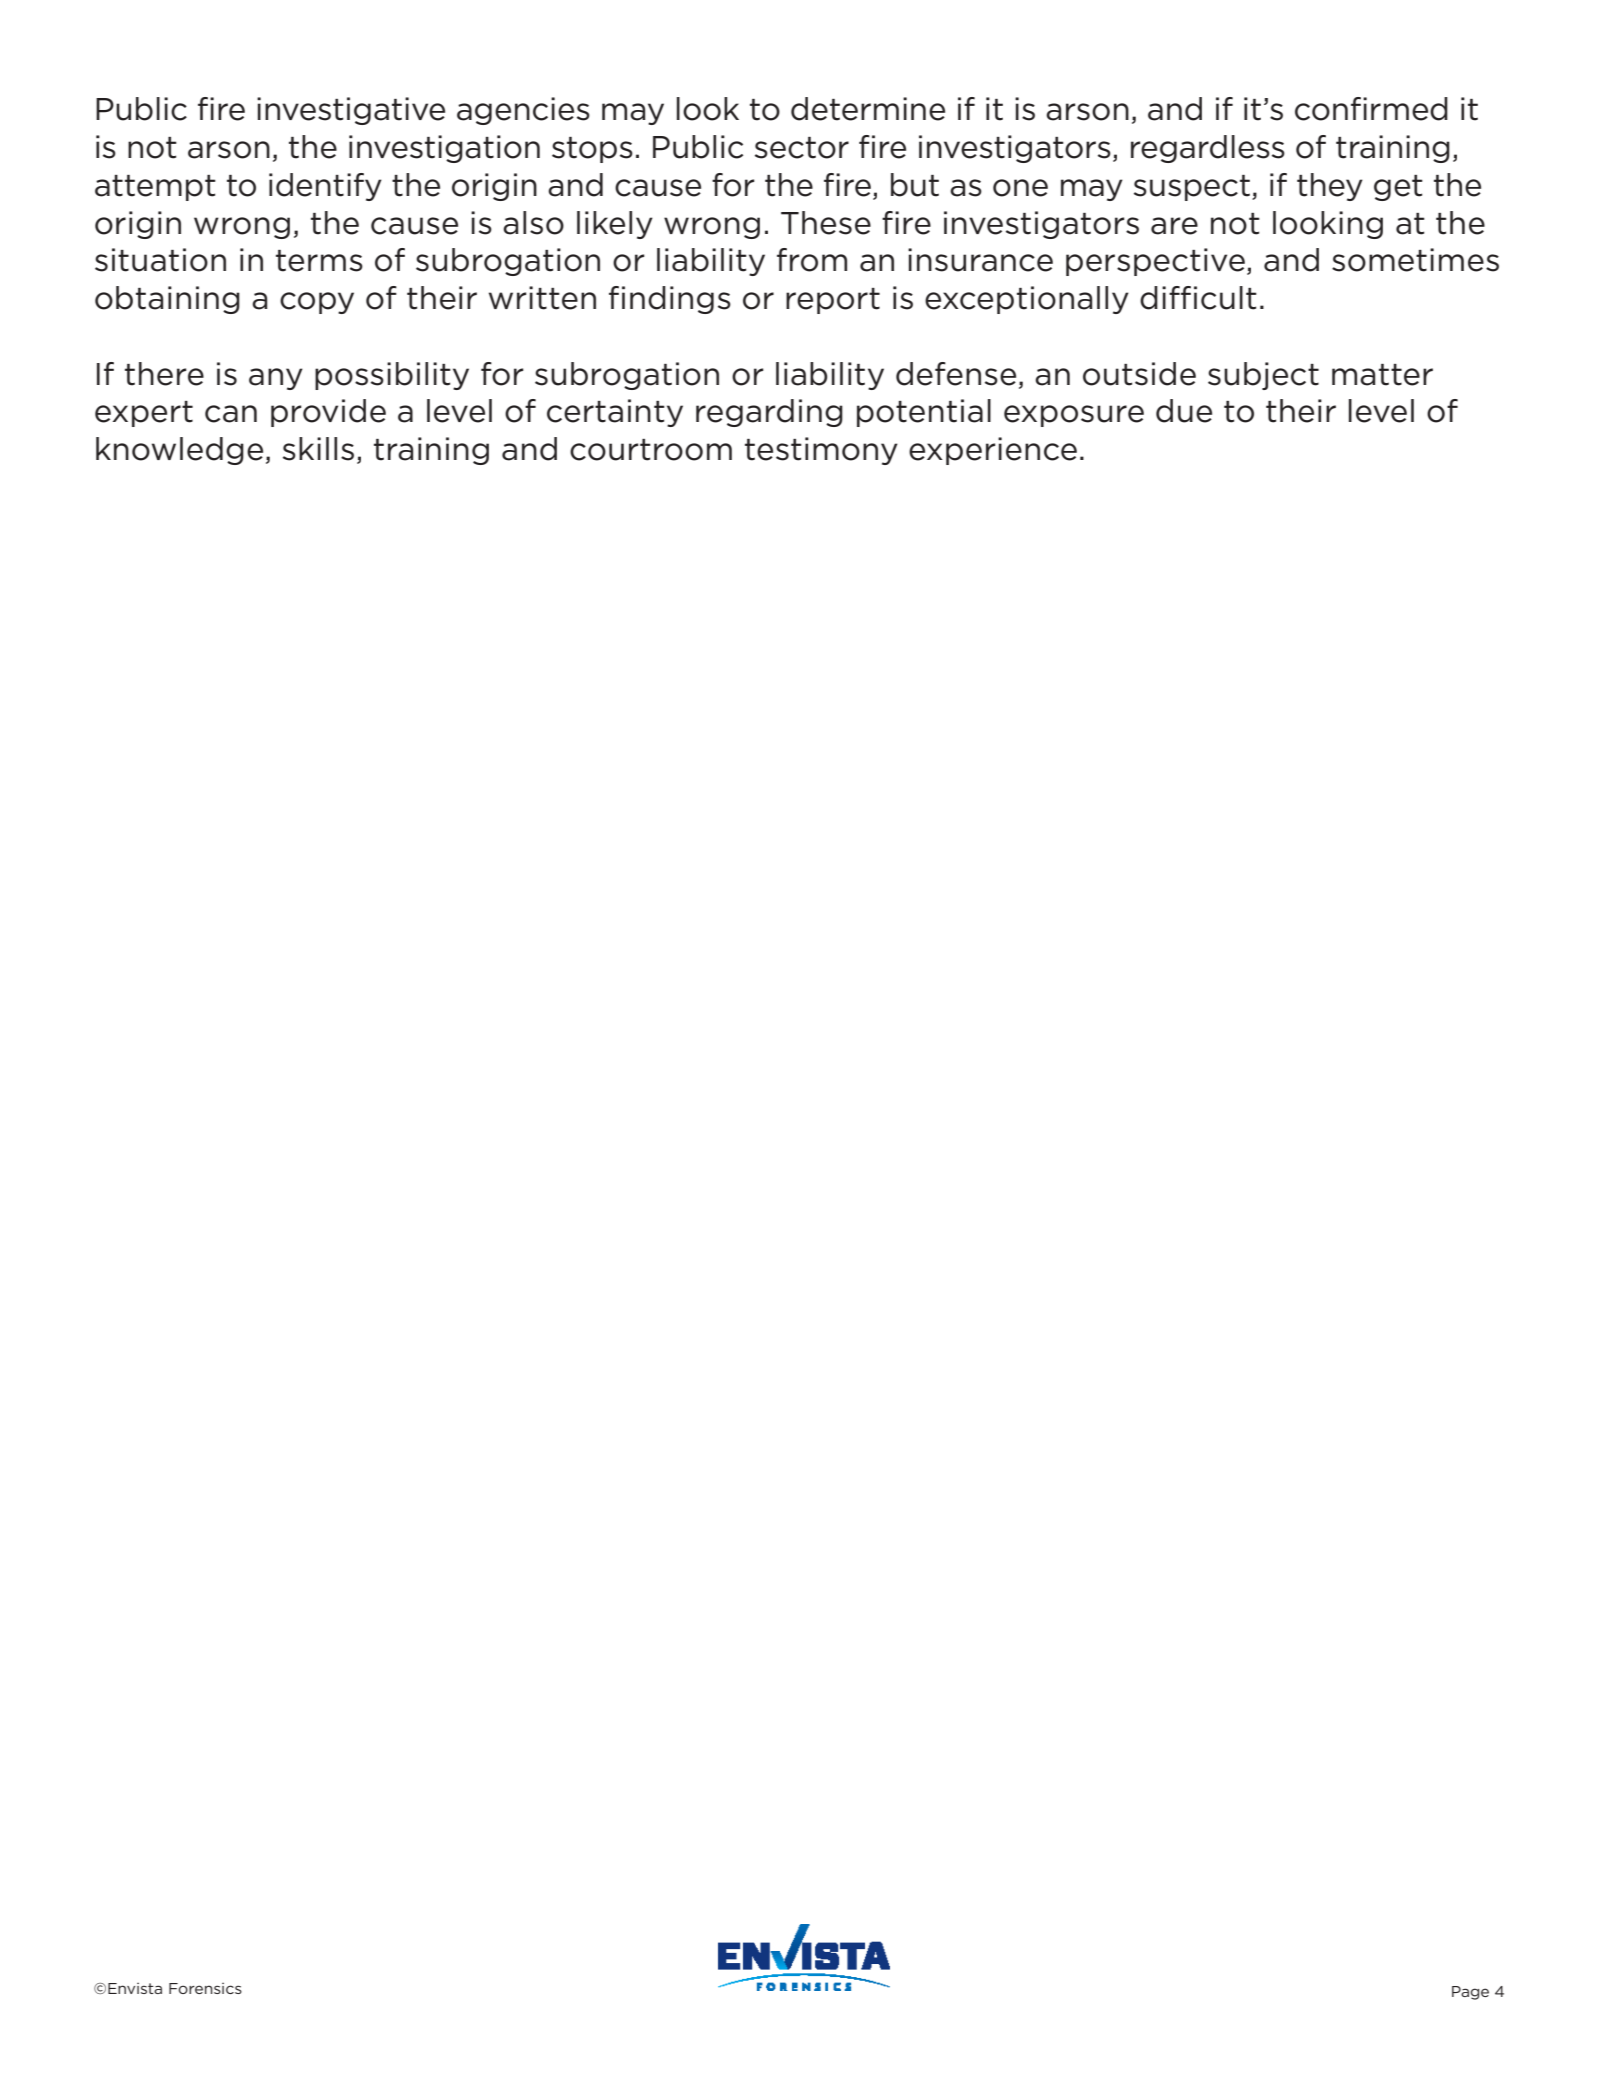 Image resolution: width=1604 pixels, height=2076 pixels. I want to click on skills, so click(318, 449).
